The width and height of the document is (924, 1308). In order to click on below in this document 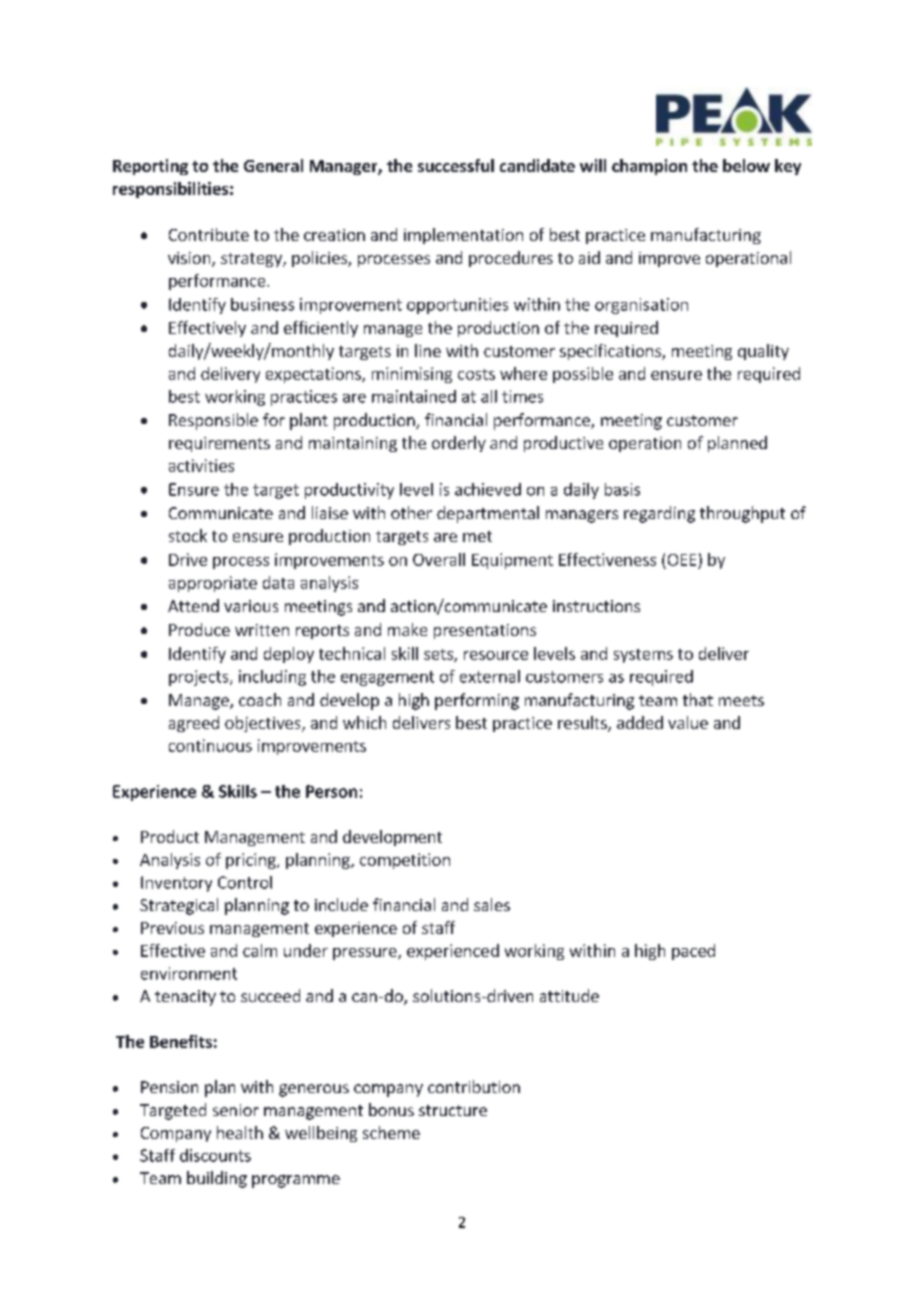, I will do `click(746, 165)`.
